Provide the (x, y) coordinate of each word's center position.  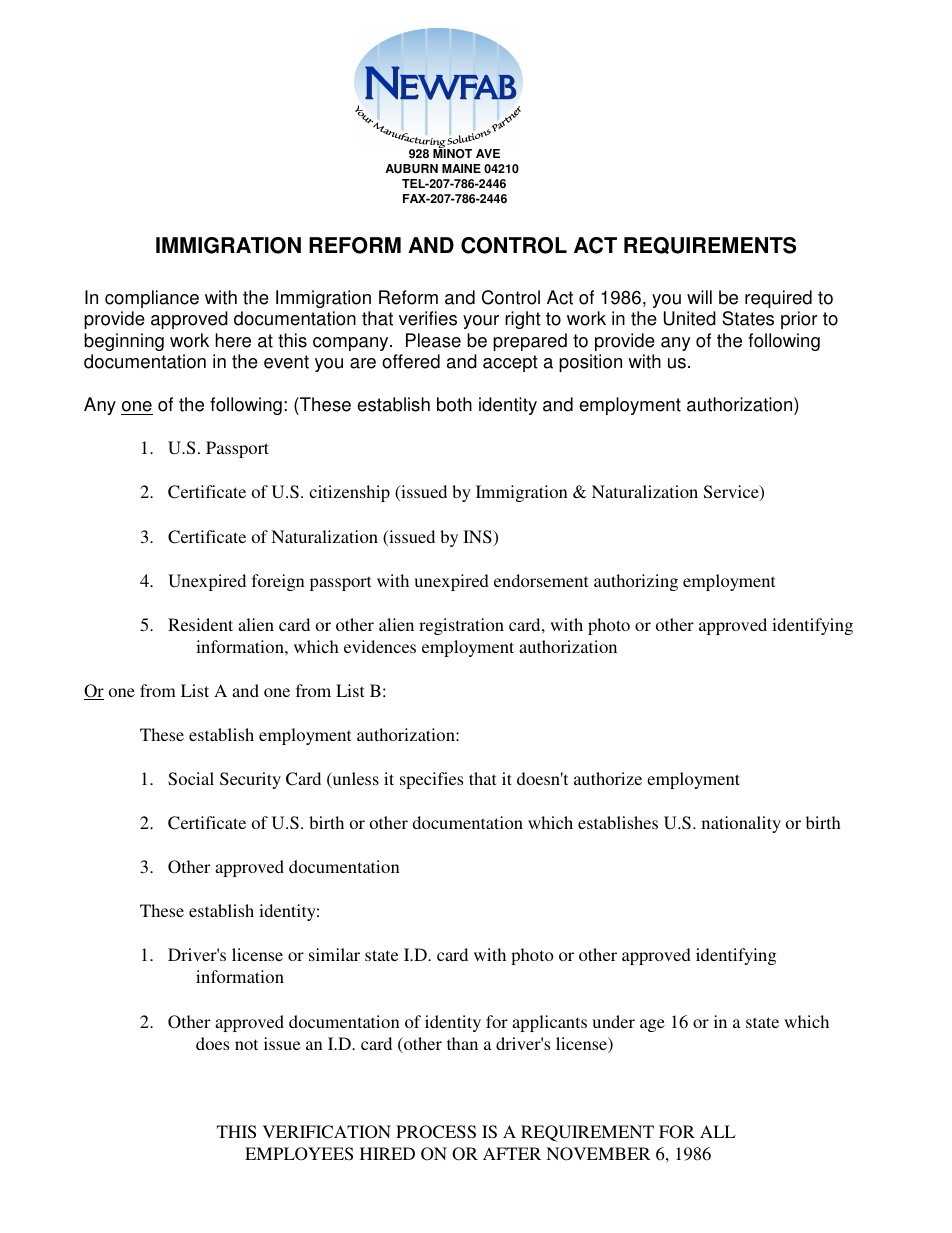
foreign (278, 582)
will (699, 297)
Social (191, 779)
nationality (741, 824)
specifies (431, 780)
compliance (152, 299)
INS (478, 538)
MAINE (461, 168)
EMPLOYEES (299, 1154)
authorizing (636, 582)
